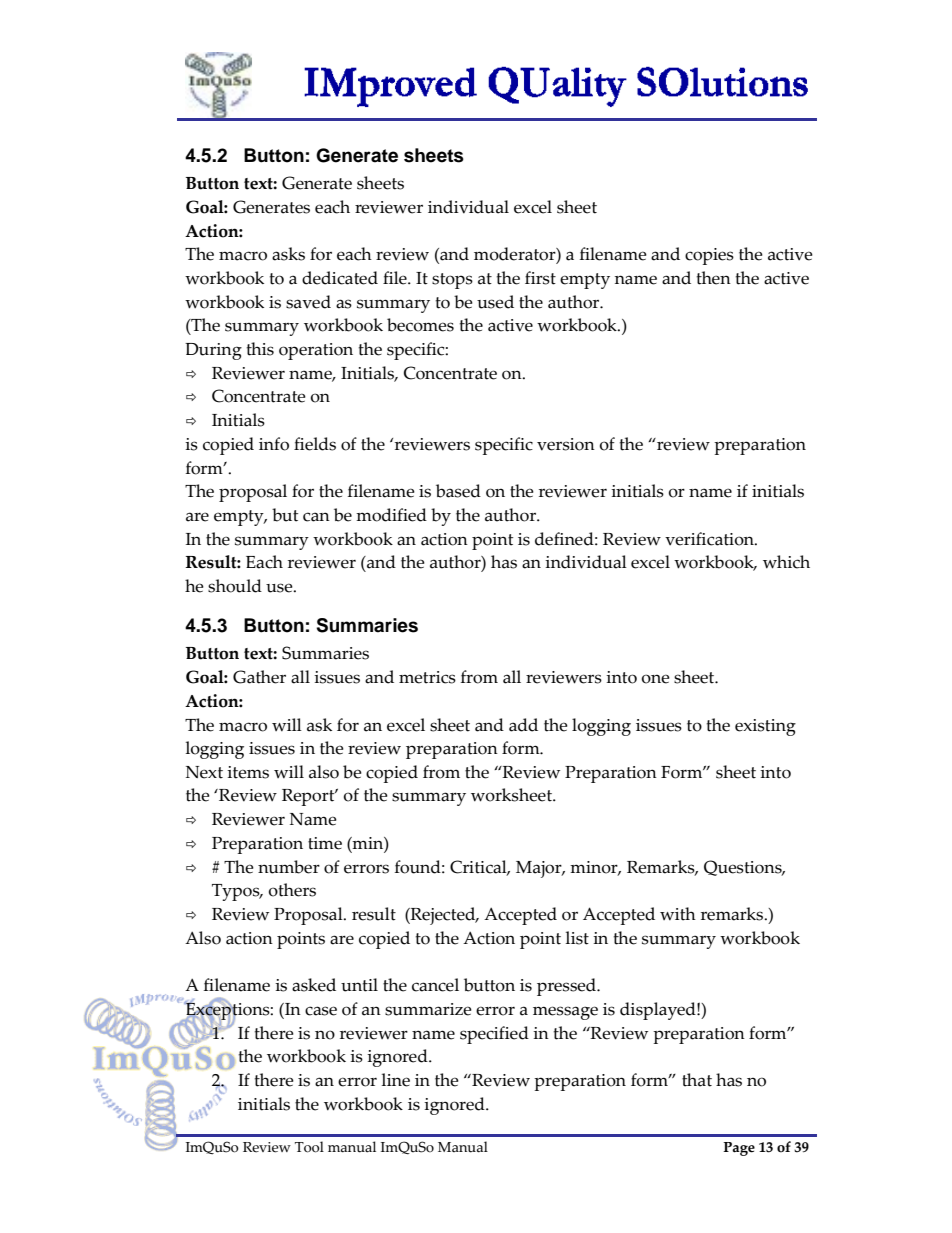 The height and width of the screenshot is (1233, 952). Describe the element at coordinates (714, 278) in the screenshot. I see `then` at that location.
